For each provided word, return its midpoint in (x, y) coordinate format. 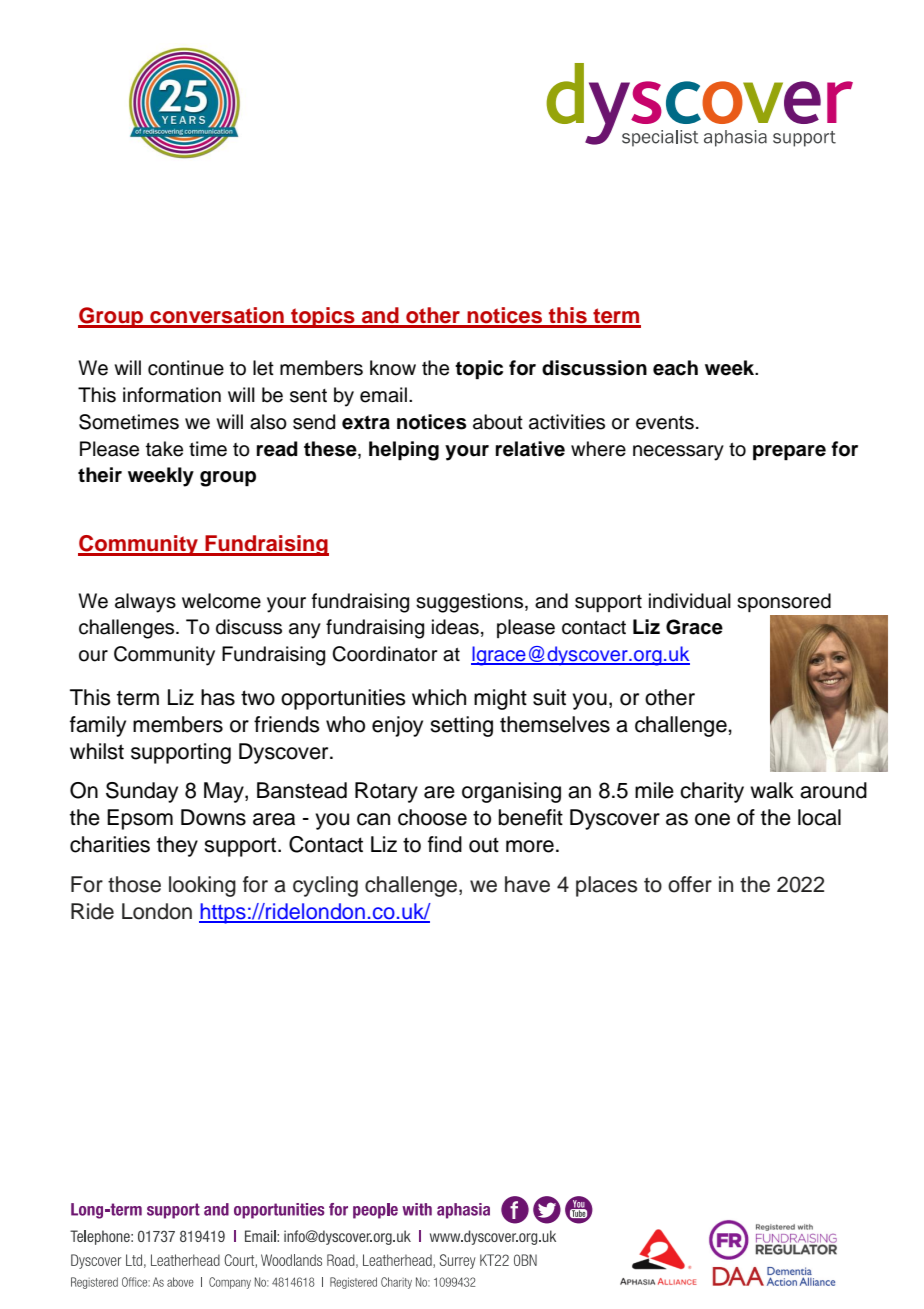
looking (202, 886)
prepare (789, 453)
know (393, 368)
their (100, 475)
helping (404, 451)
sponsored (784, 602)
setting (461, 726)
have (527, 884)
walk (772, 790)
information (172, 395)
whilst (97, 751)
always (145, 603)
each (675, 368)
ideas (455, 627)
